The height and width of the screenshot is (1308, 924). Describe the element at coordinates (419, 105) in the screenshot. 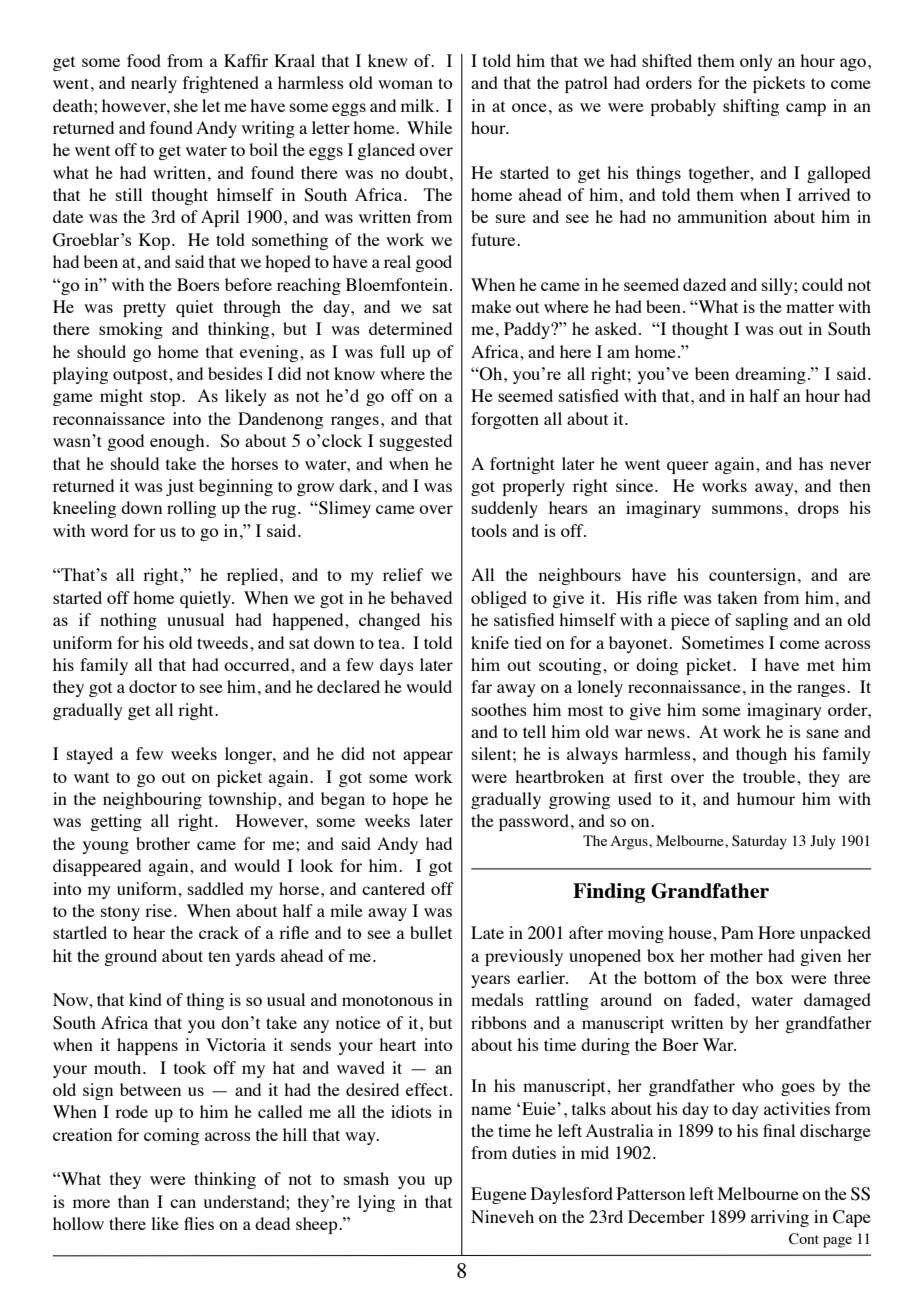

I see `milk` at that location.
